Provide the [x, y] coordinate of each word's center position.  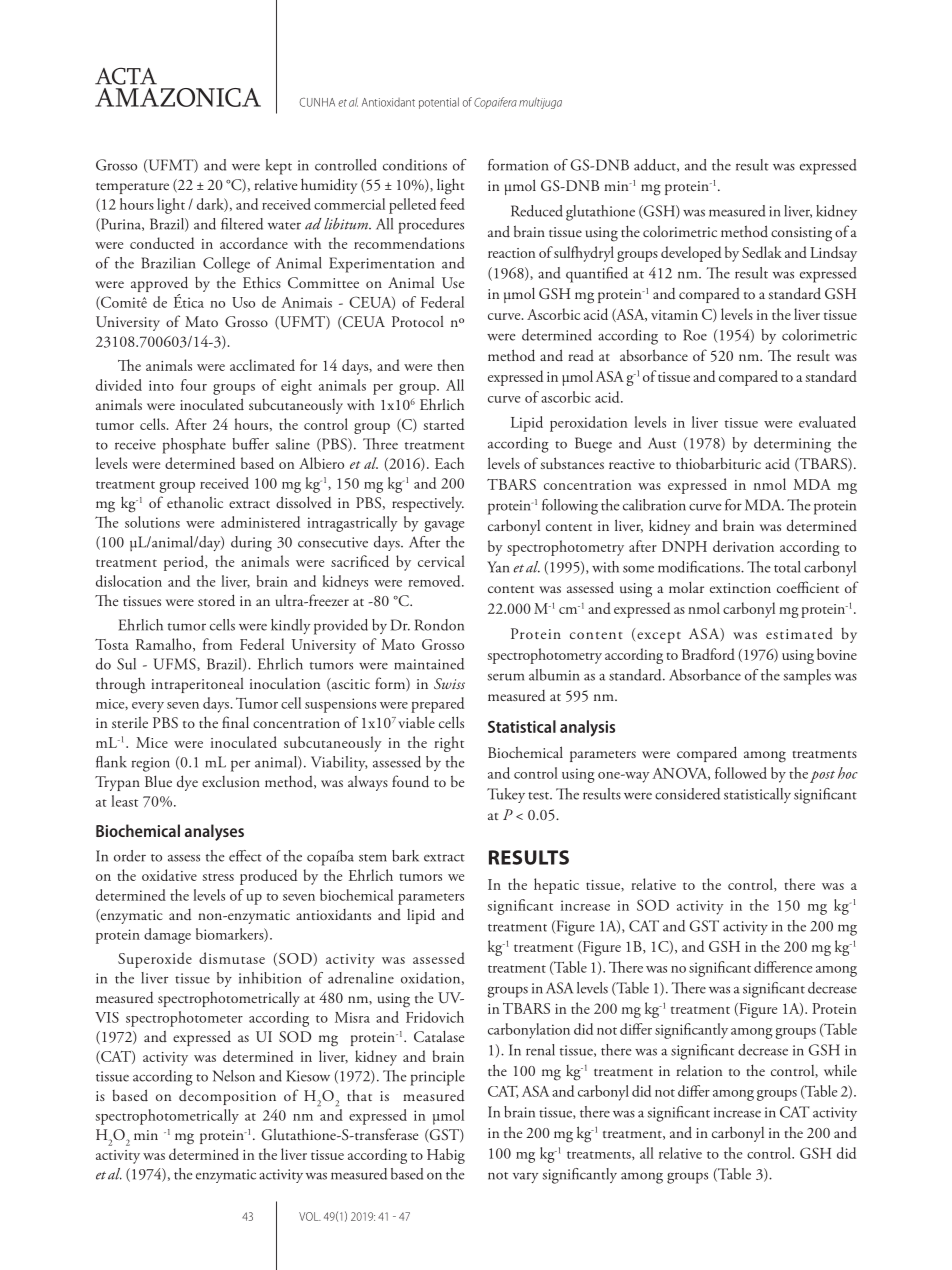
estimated [799, 633]
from [217, 644]
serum [506, 677]
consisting [801, 234]
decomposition [227, 1097]
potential [439, 103]
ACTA [126, 76]
